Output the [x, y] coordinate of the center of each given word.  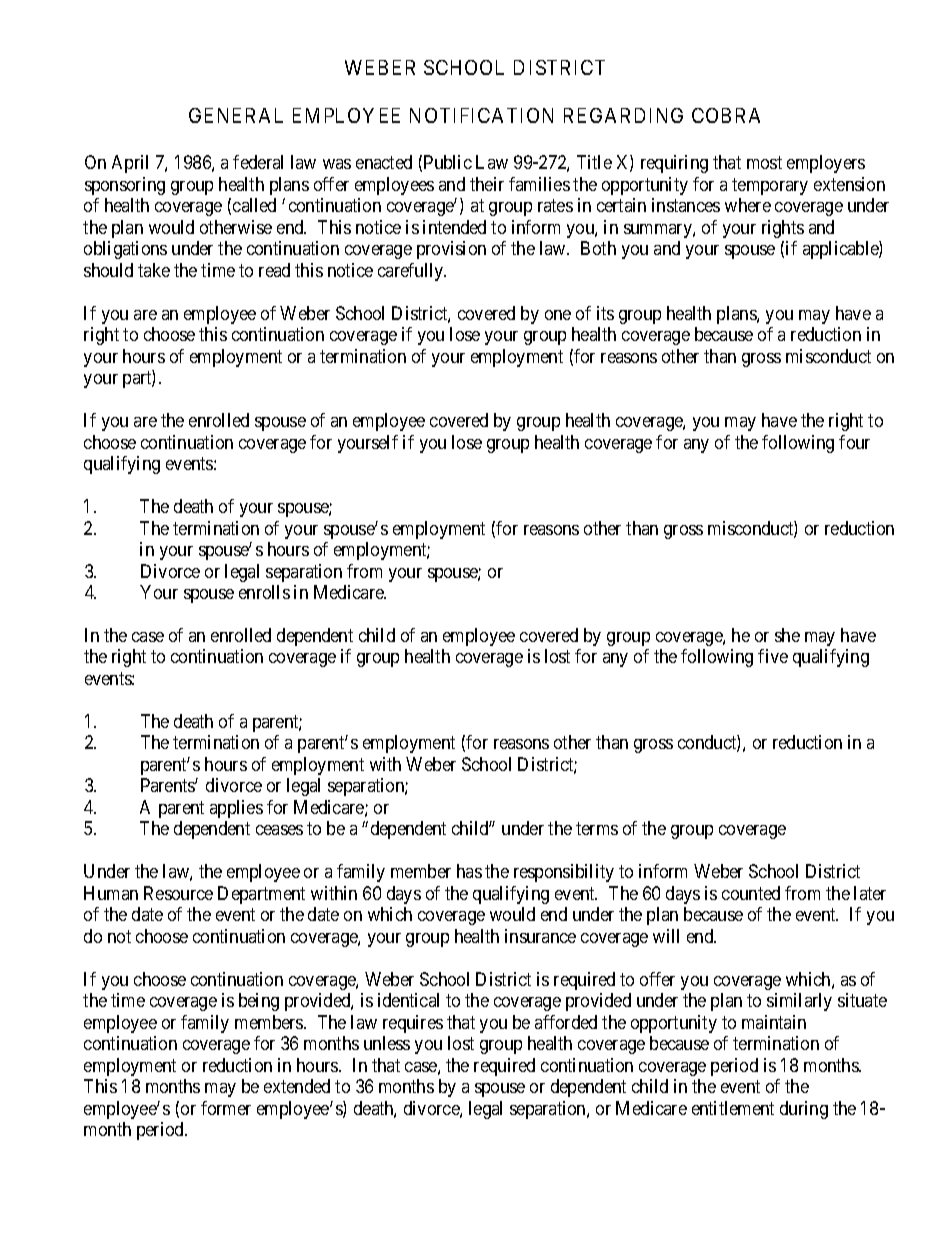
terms [597, 829]
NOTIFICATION [481, 115]
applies [236, 809]
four [854, 442]
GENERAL [236, 115]
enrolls [264, 592]
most [764, 163]
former [226, 1108]
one [558, 315]
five [773, 656]
